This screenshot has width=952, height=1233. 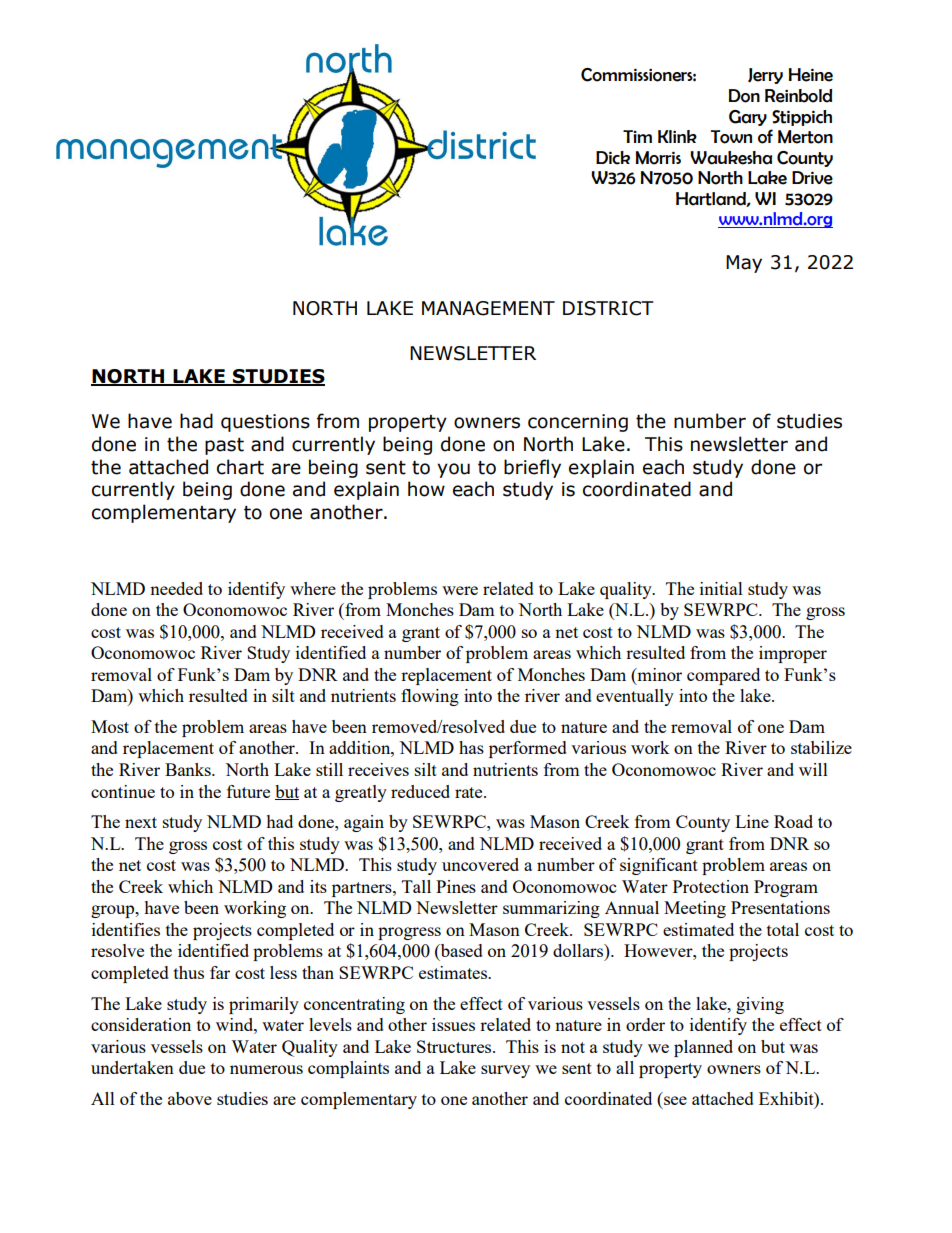 What do you see at coordinates (488, 308) in the screenshot?
I see `MANAGEMENT` at bounding box center [488, 308].
